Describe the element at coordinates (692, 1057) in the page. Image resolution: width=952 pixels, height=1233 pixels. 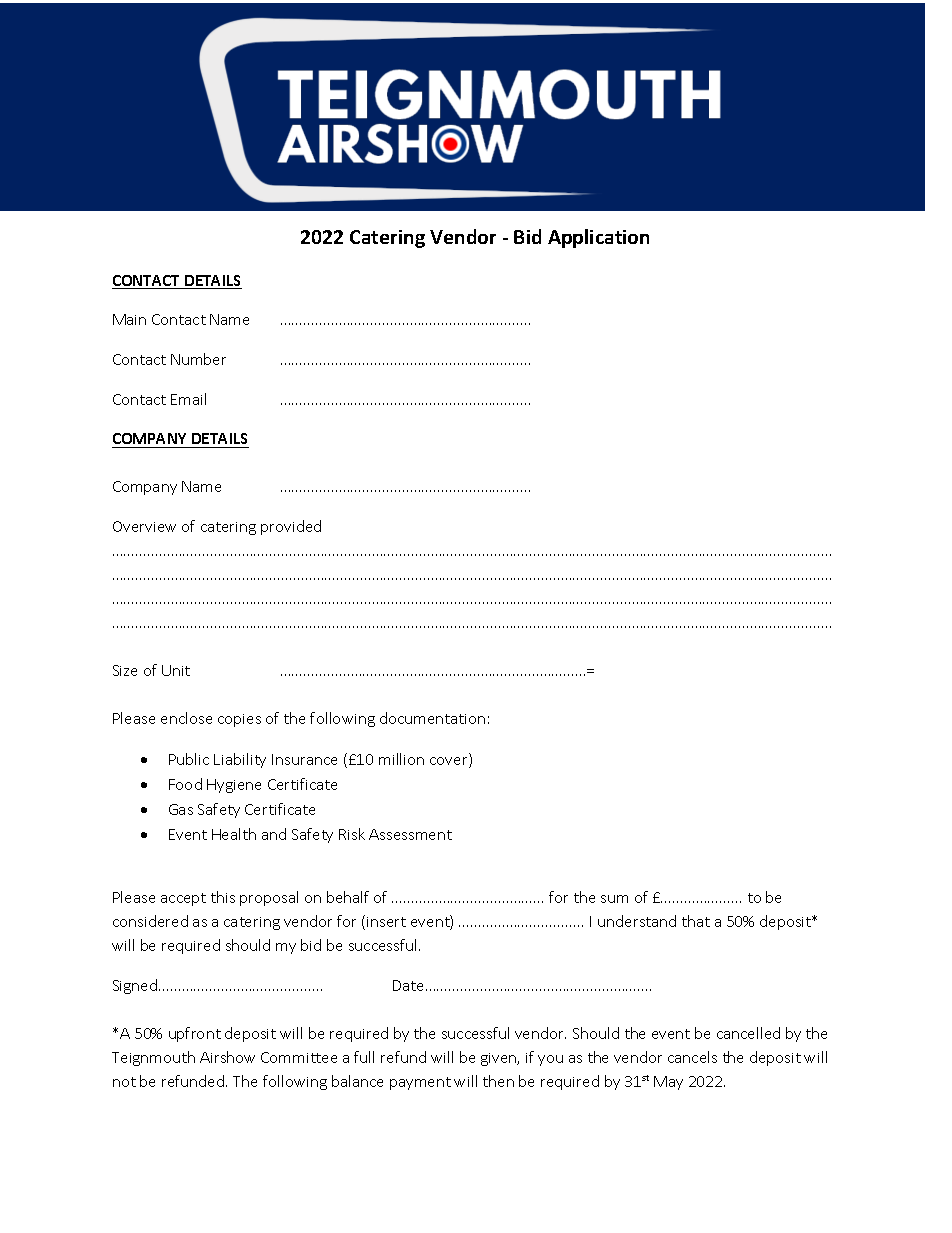
I see `cancels` at that location.
